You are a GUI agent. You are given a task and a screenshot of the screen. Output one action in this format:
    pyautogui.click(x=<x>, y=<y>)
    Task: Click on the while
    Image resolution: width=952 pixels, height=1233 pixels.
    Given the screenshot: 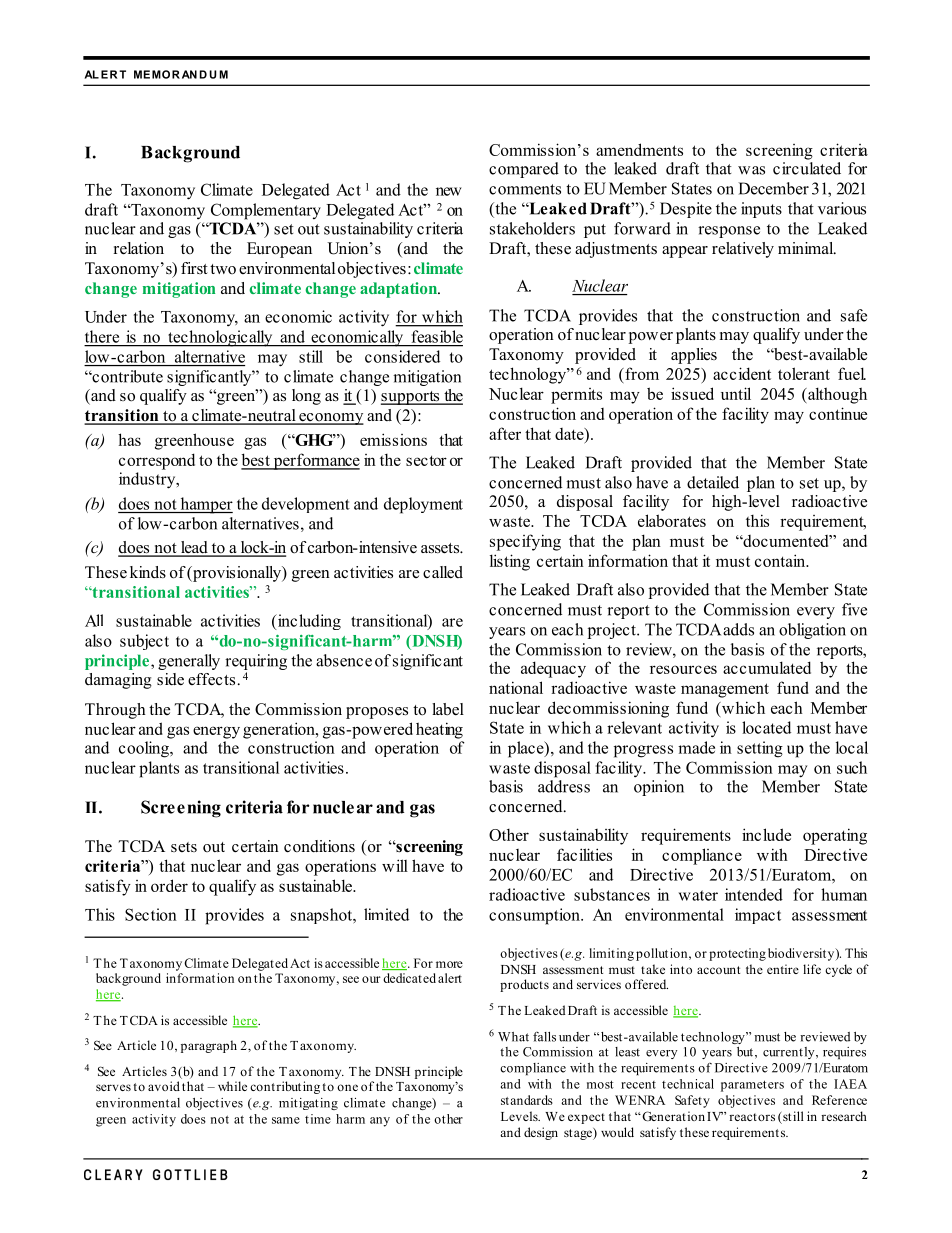 What is the action you would take?
    pyautogui.click(x=232, y=1086)
